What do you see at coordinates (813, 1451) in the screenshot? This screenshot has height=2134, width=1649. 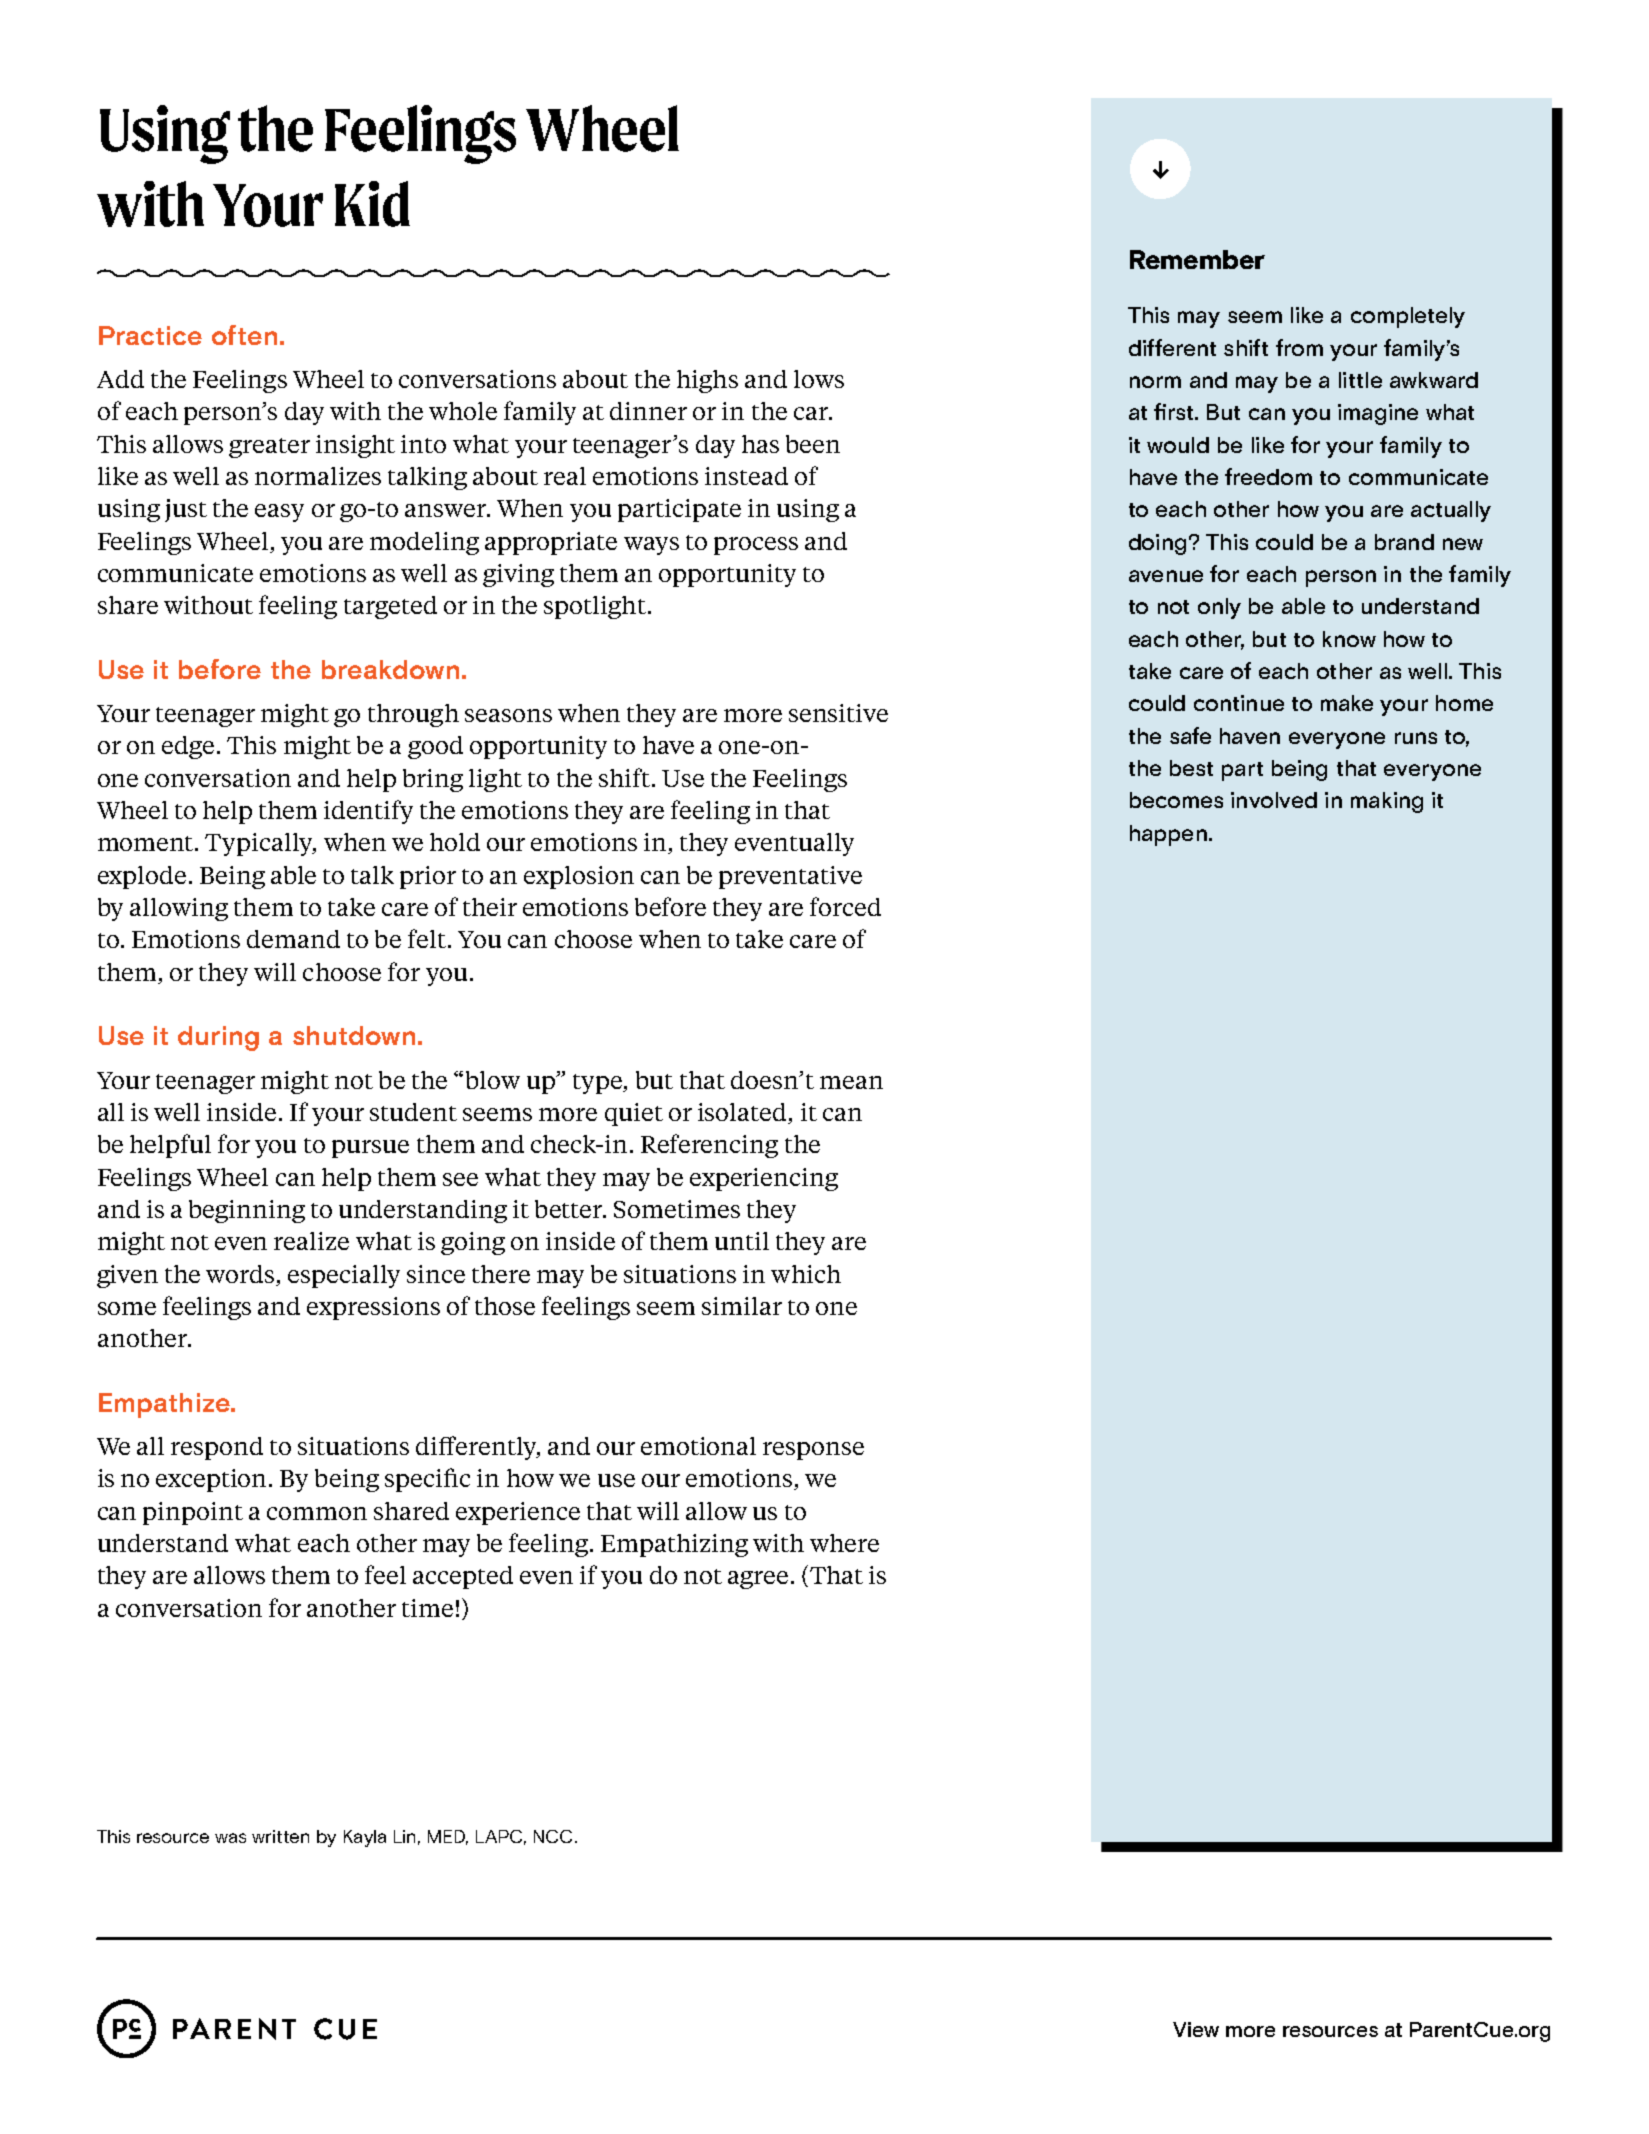 I see `response` at bounding box center [813, 1451].
